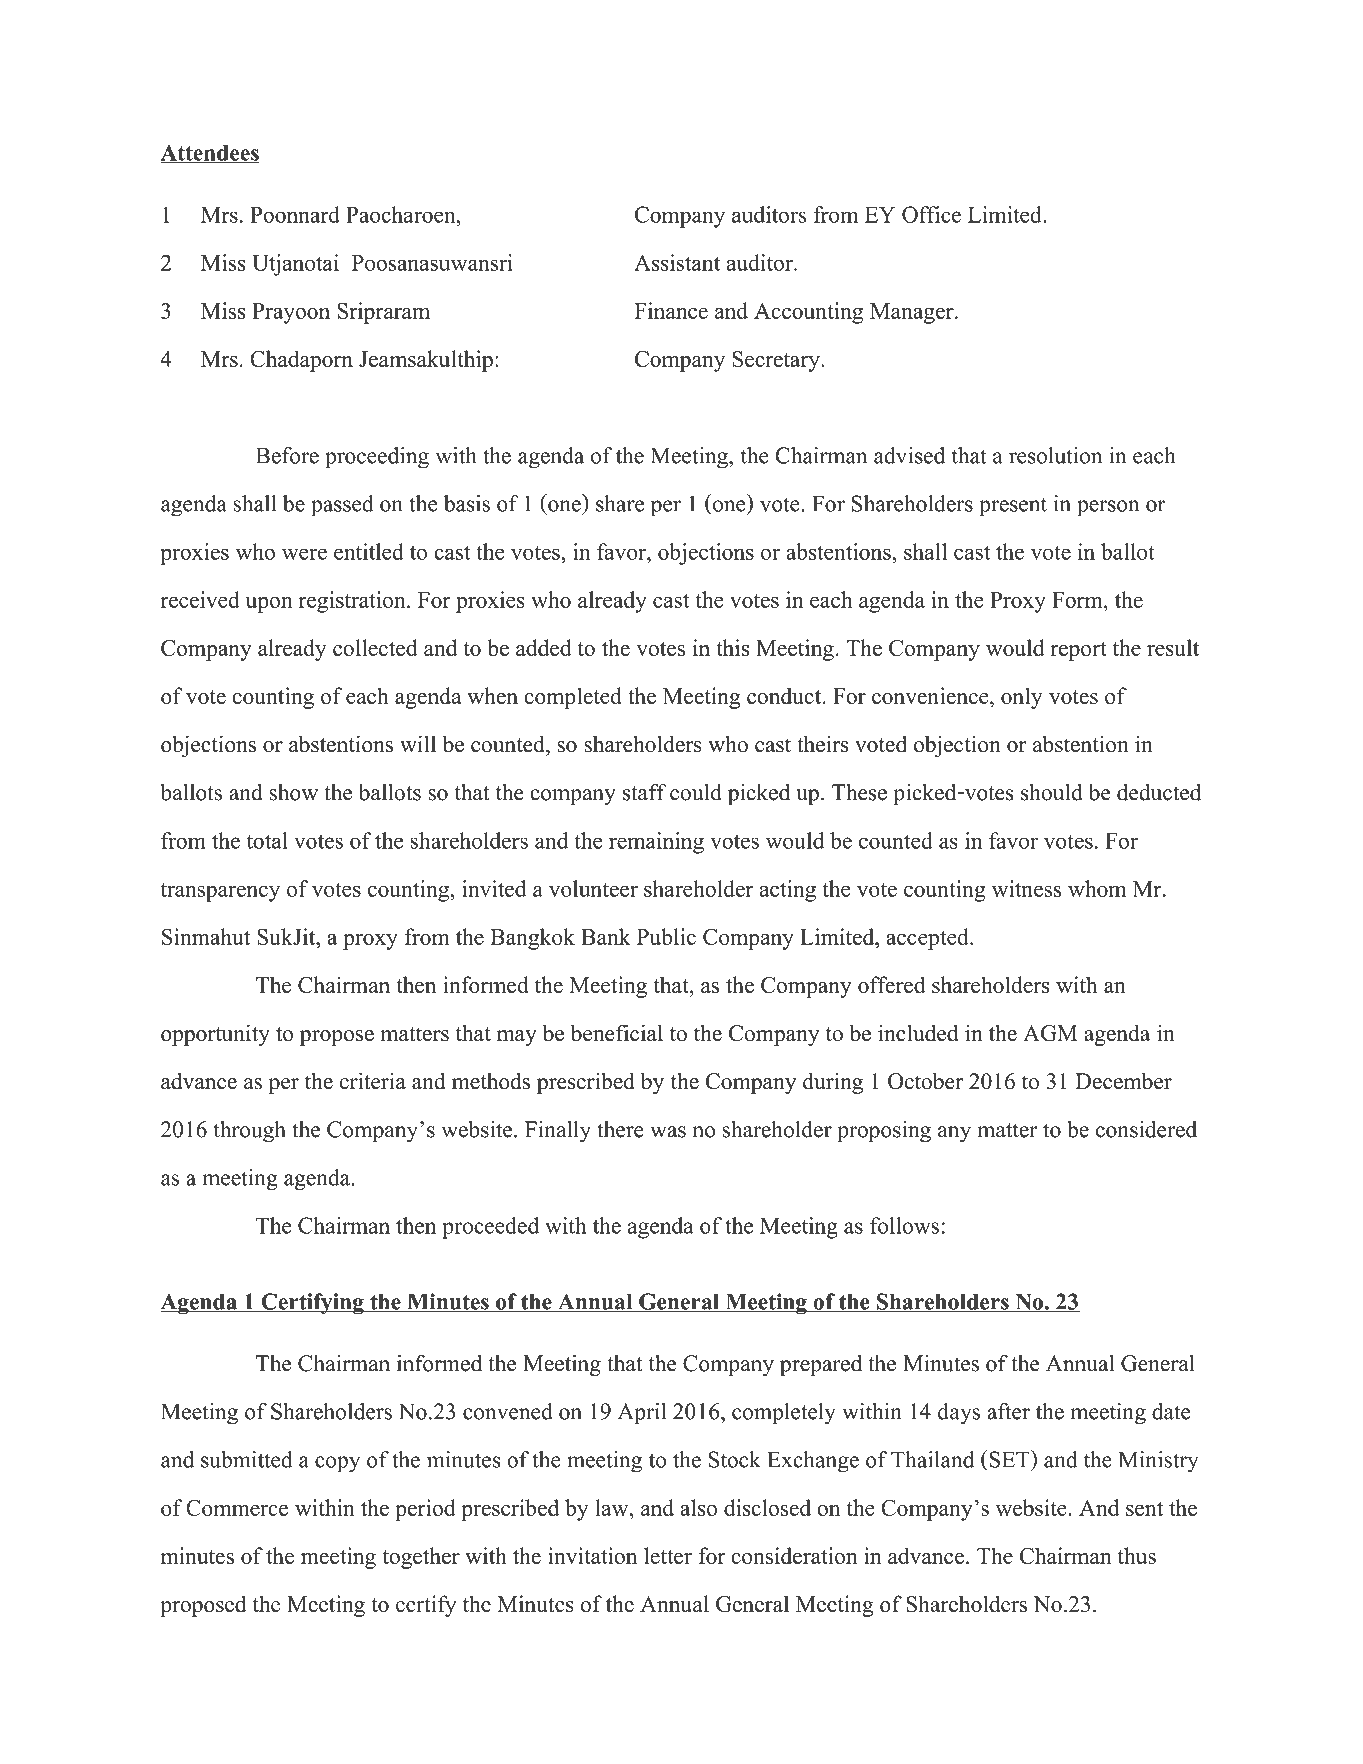 This screenshot has width=1363, height=1764. Describe the element at coordinates (931, 214) in the screenshot. I see `Office` at that location.
